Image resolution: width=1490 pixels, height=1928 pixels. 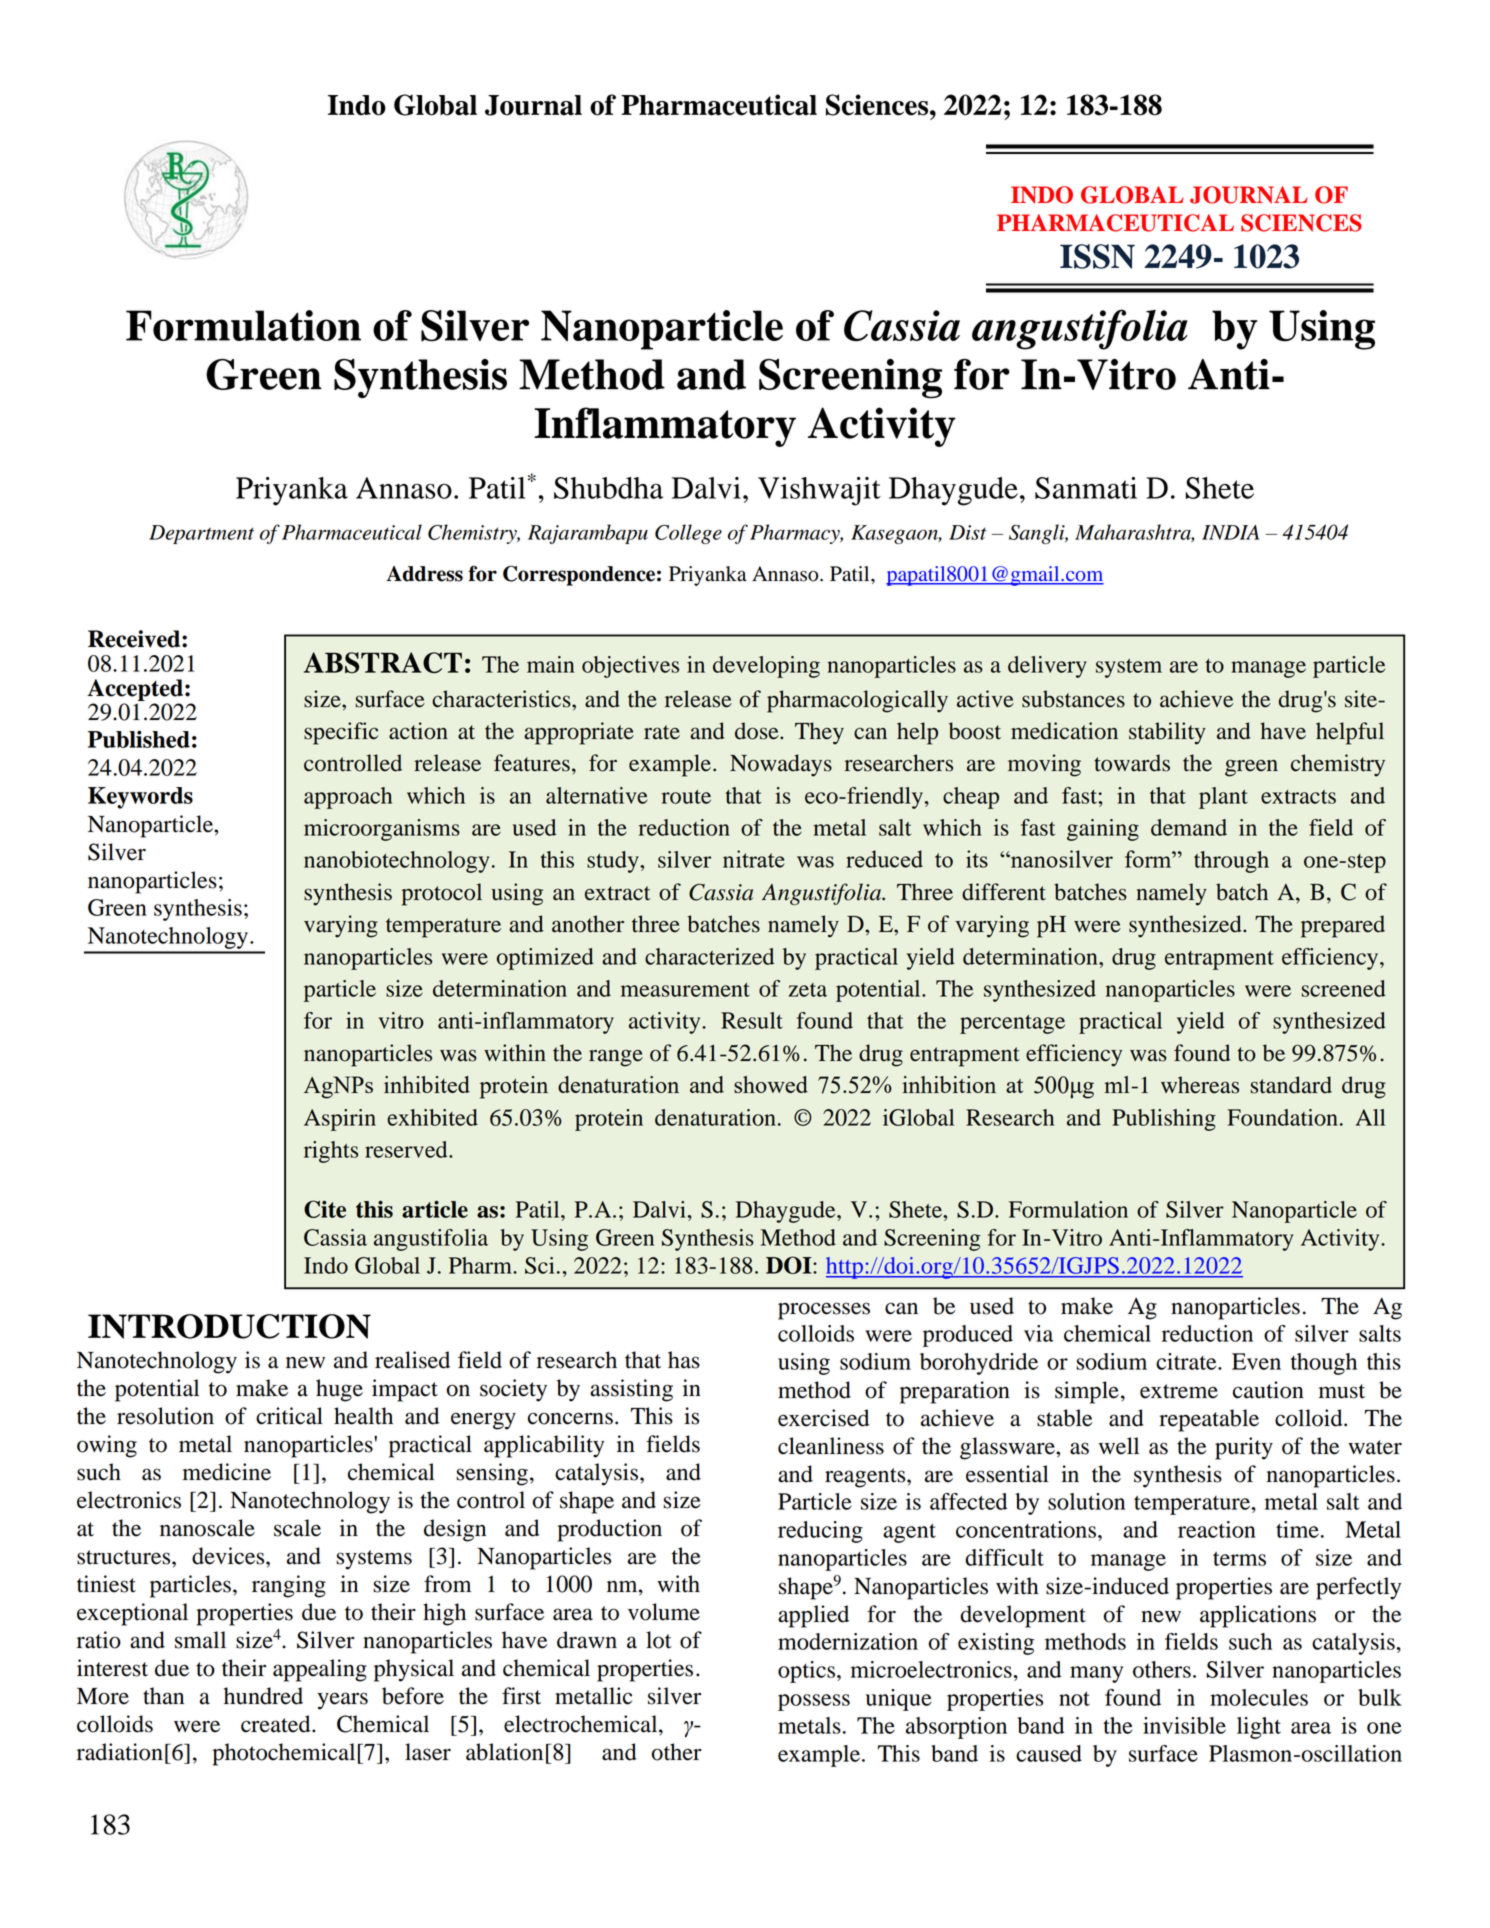 What do you see at coordinates (752, 1020) in the page?
I see `Result` at bounding box center [752, 1020].
